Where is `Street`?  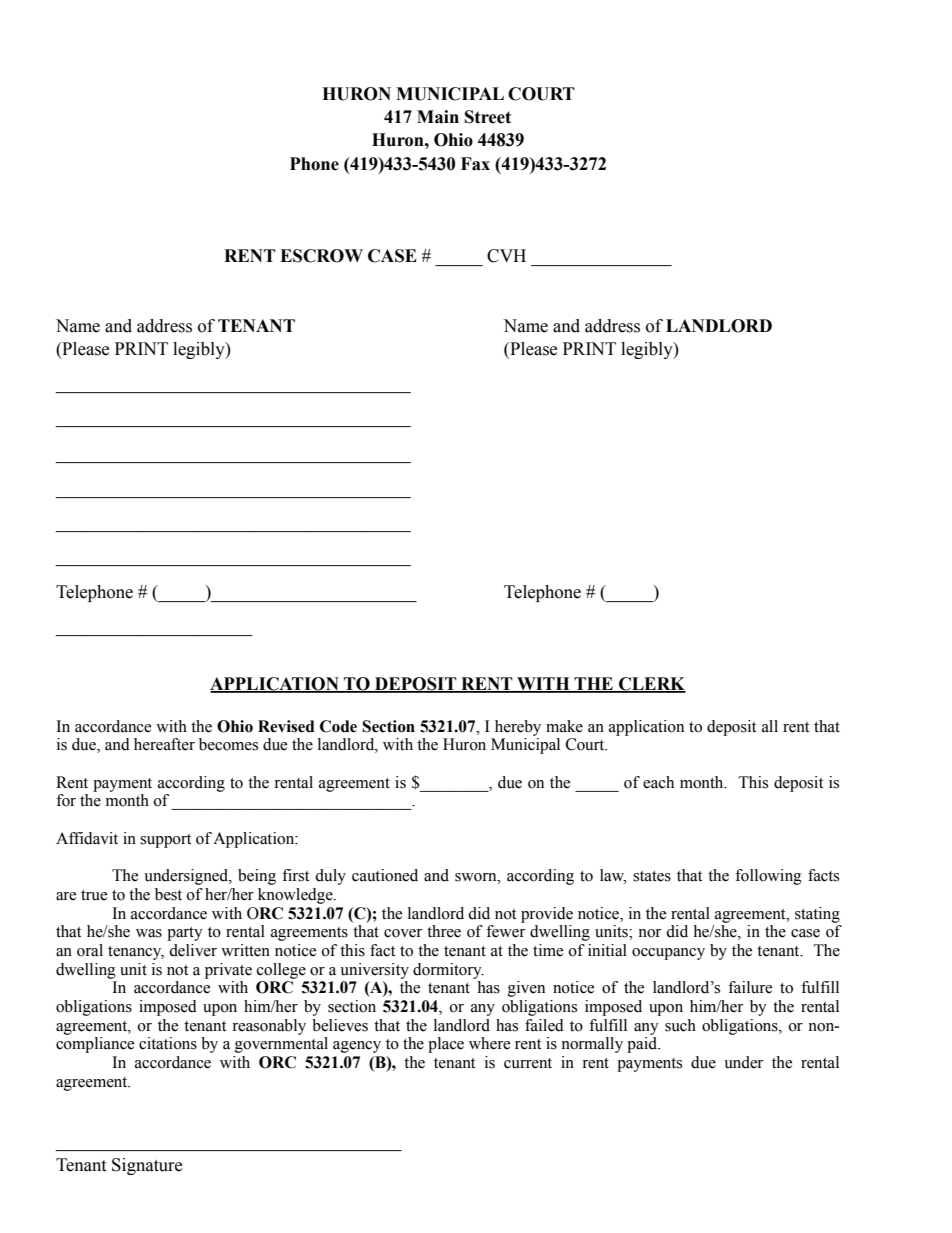 Street is located at coordinates (488, 117).
